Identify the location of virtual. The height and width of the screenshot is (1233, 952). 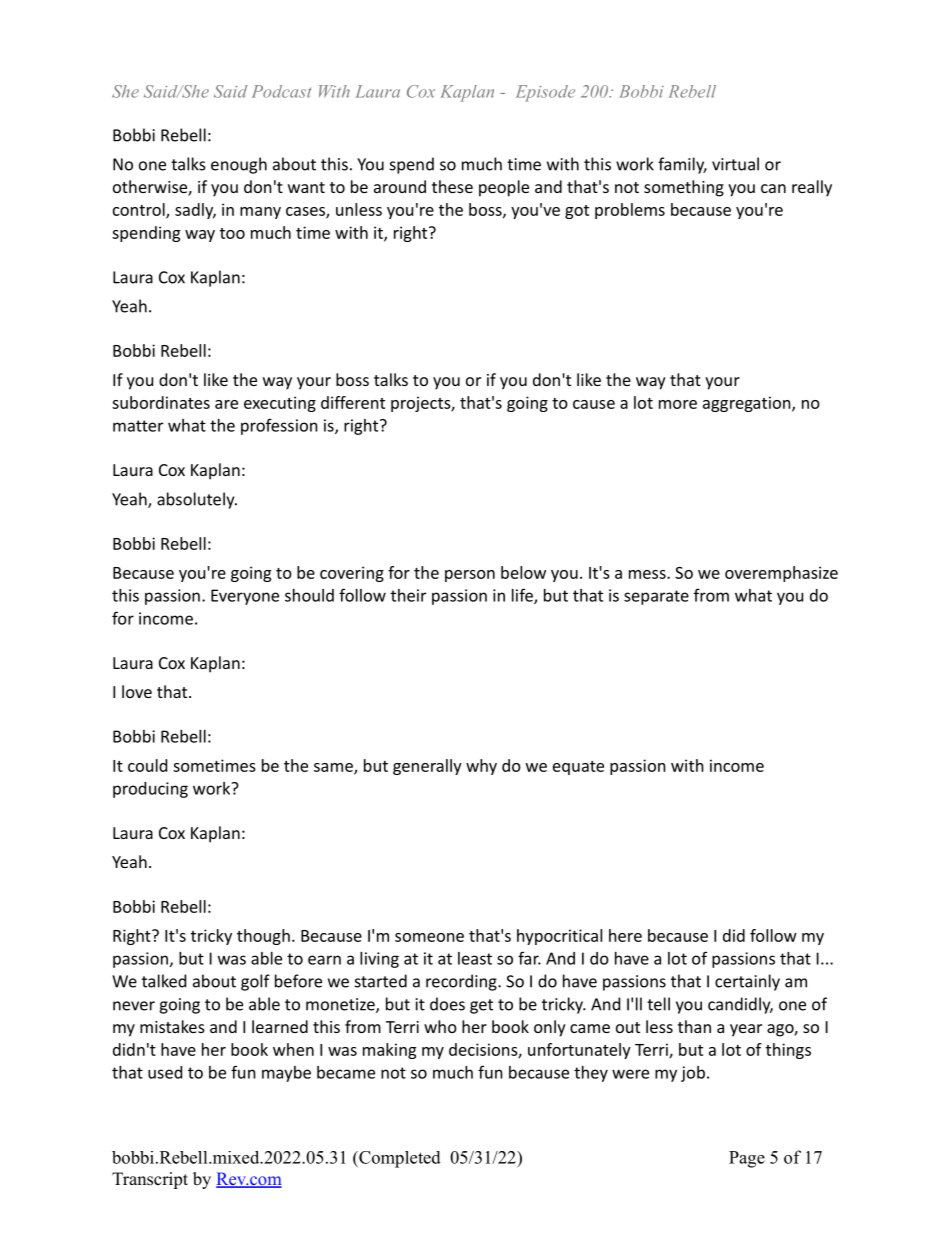
(735, 164).
